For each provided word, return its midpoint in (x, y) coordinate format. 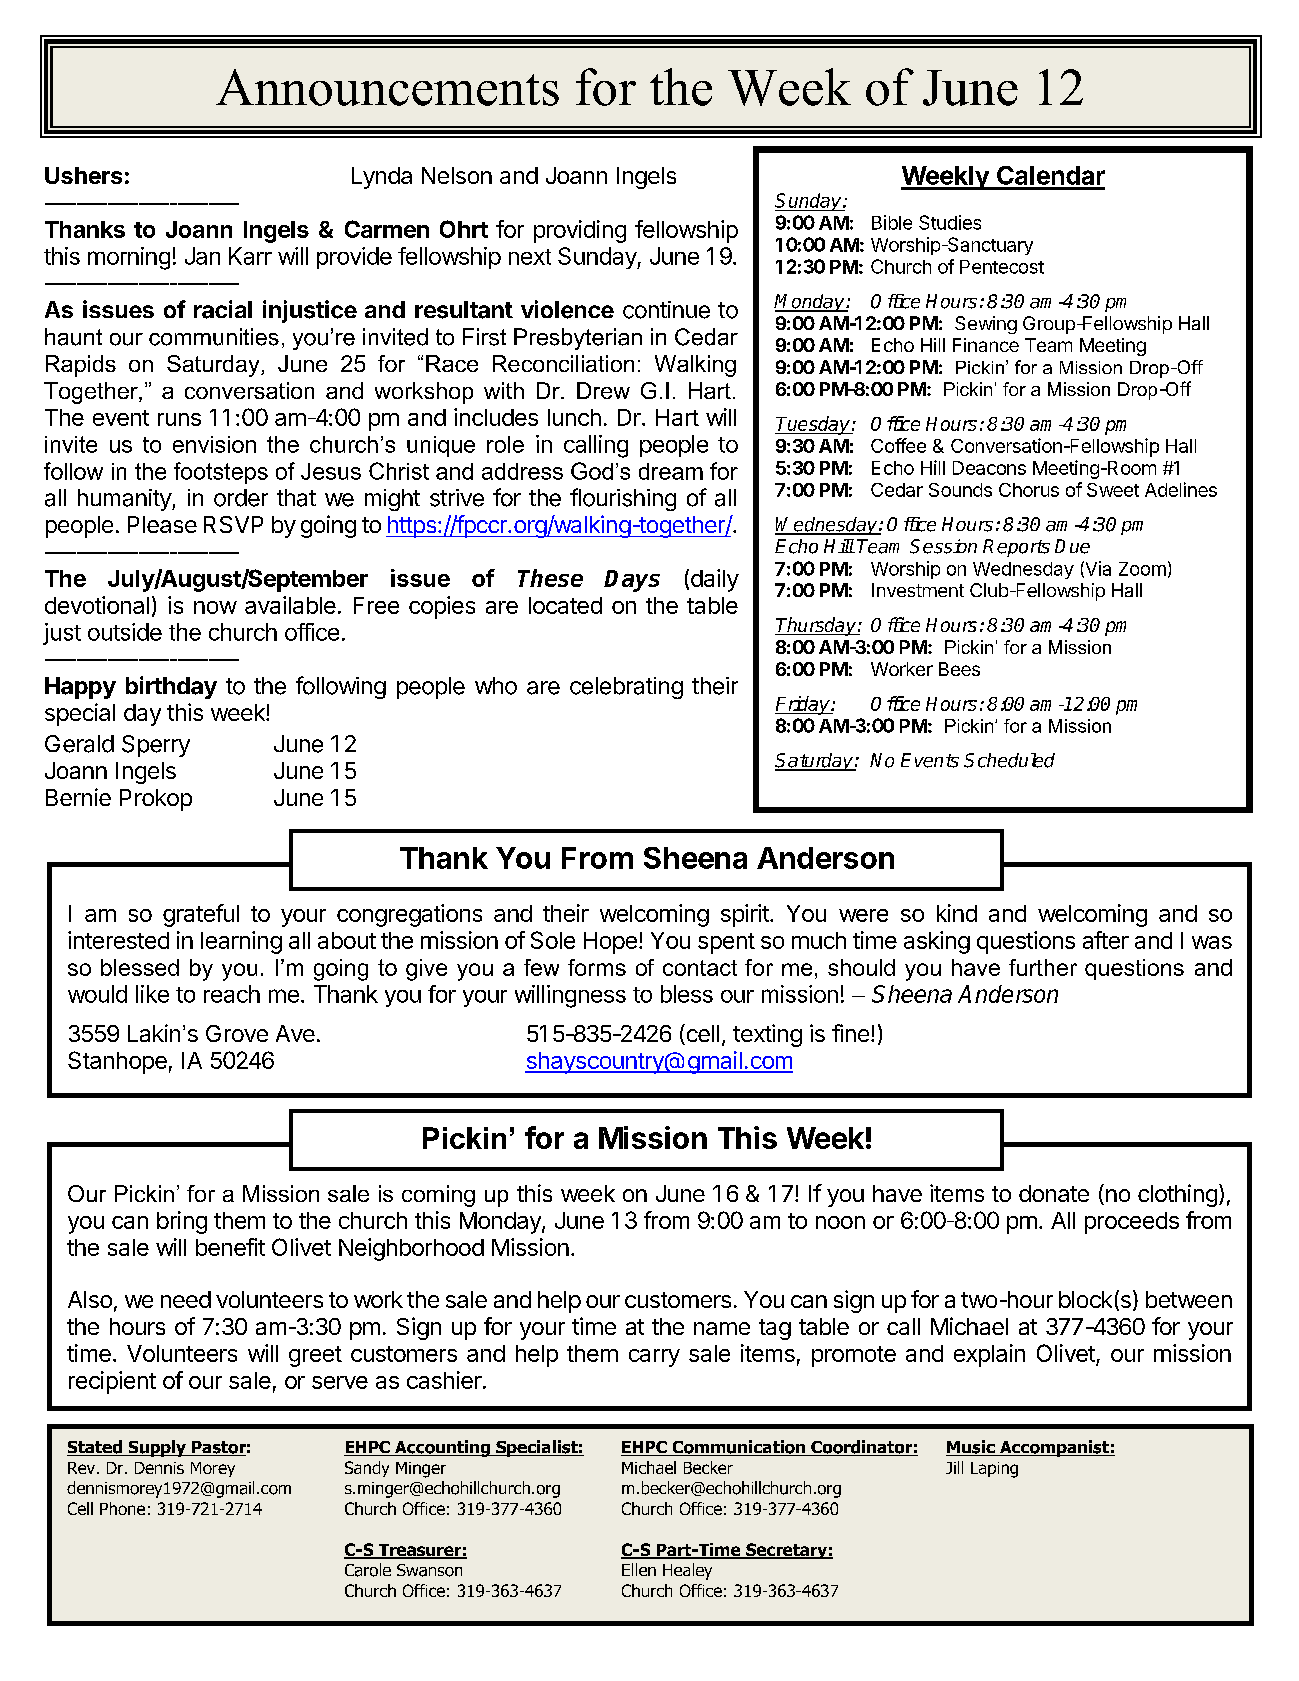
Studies (950, 222)
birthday (171, 687)
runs (179, 419)
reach (232, 994)
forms (597, 967)
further (1043, 967)
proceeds (1132, 1223)
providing (580, 231)
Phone (122, 1508)
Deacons (989, 468)
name (722, 1328)
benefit (230, 1247)
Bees (959, 669)
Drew (603, 390)
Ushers (83, 175)
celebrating (626, 688)
